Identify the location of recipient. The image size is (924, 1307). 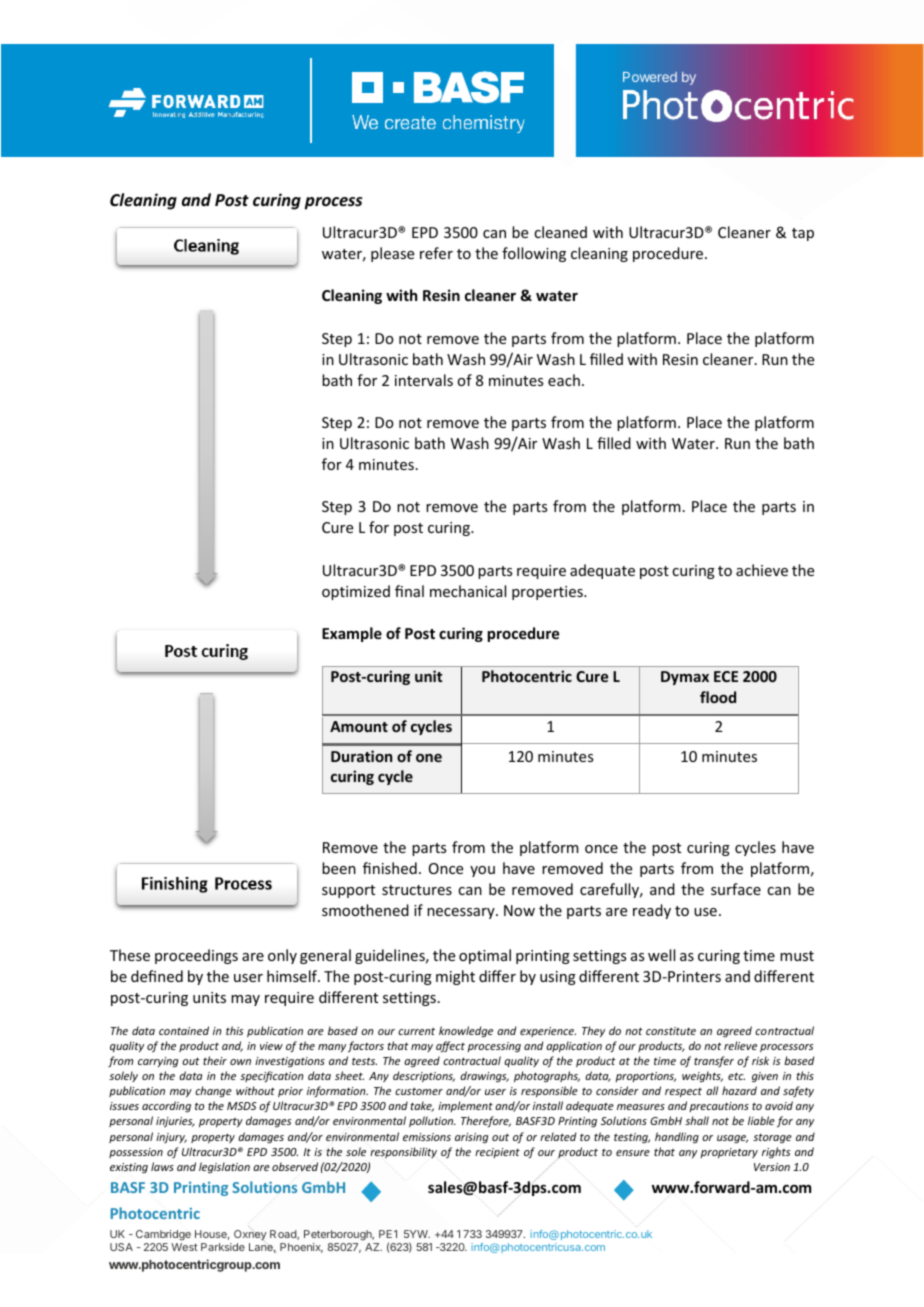
(497, 1153).
